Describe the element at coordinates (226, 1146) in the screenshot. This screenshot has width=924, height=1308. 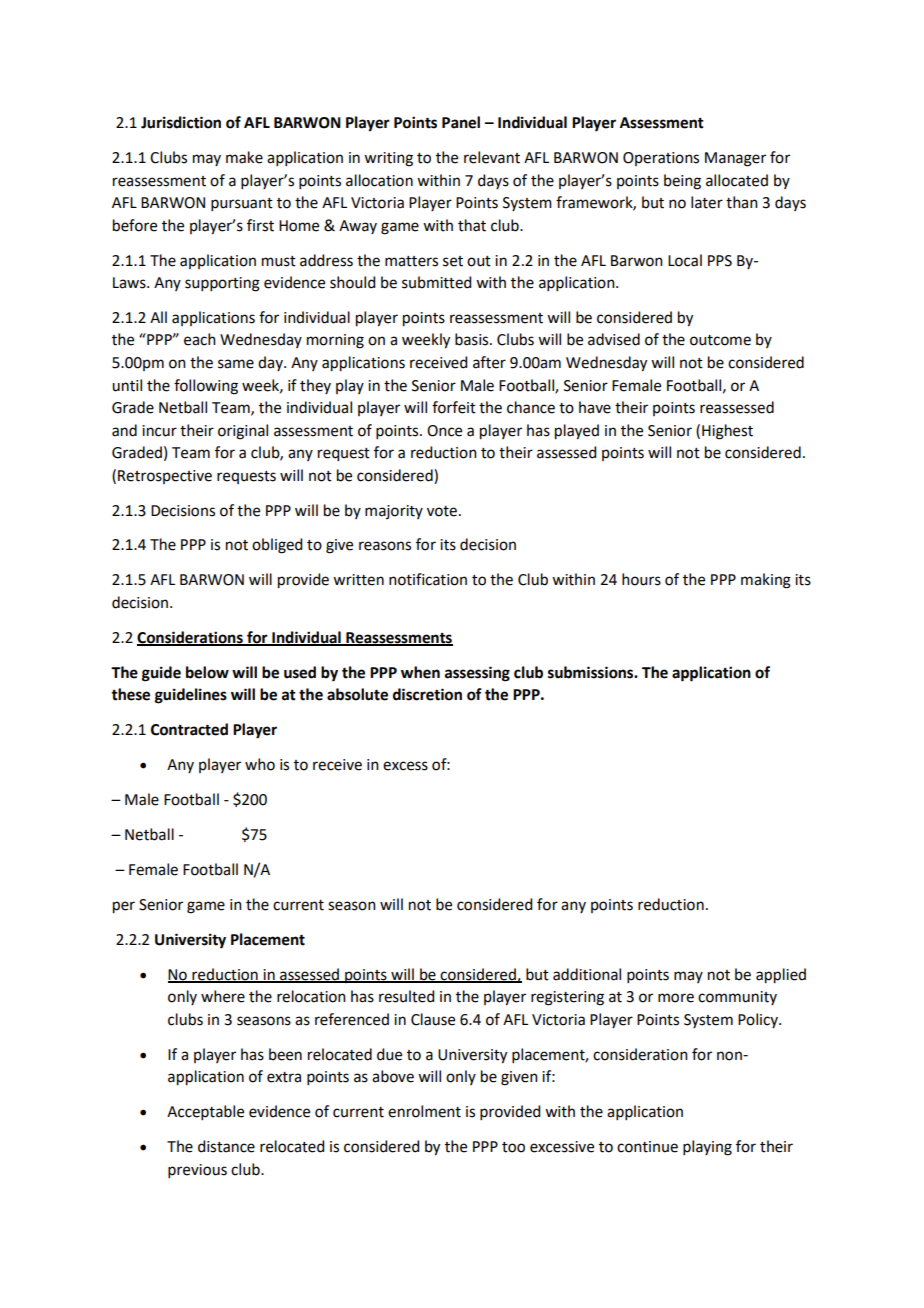
I see `distance` at that location.
